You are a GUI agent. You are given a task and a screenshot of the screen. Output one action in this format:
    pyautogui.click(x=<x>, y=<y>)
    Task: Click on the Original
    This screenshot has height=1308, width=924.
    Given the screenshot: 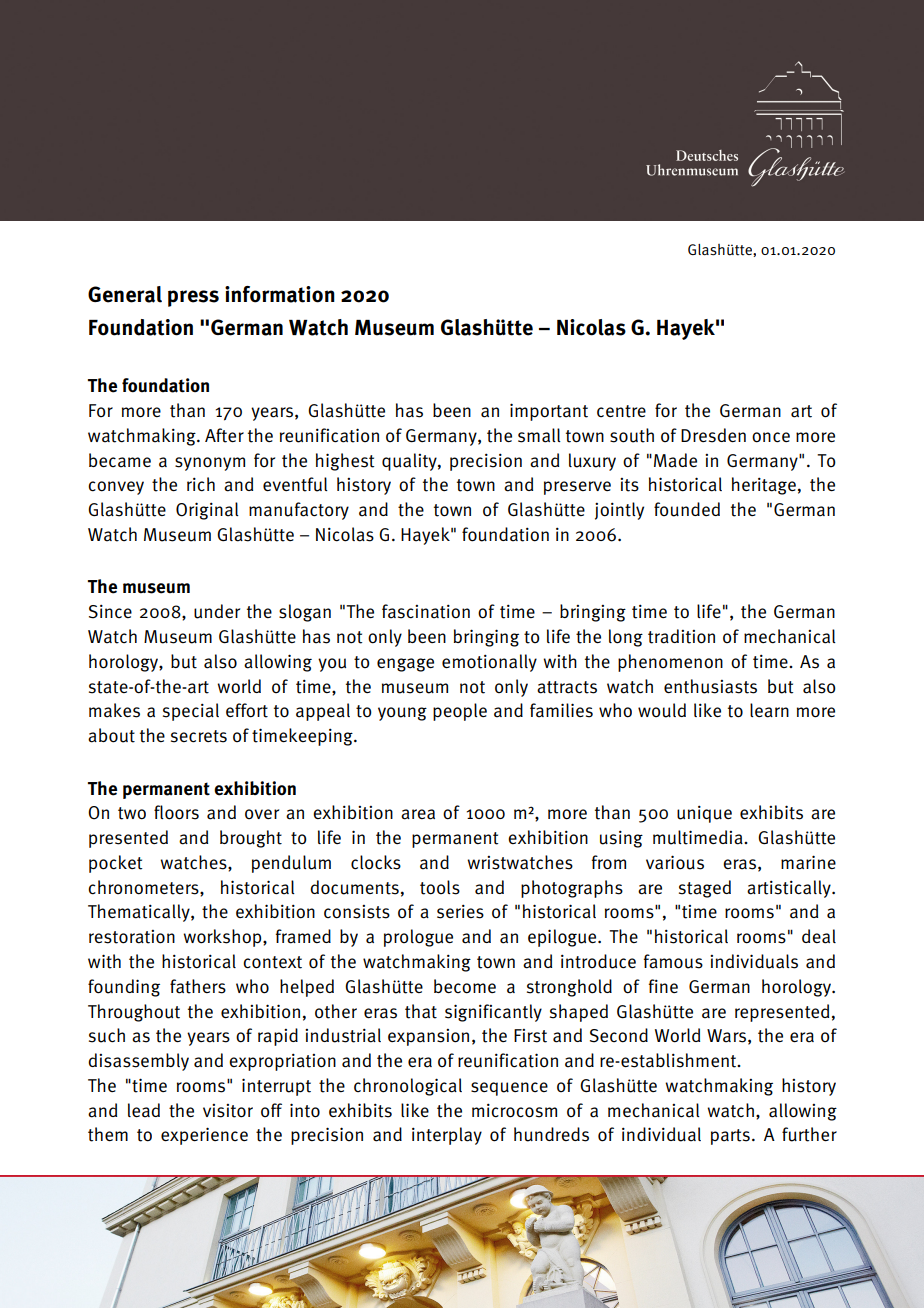 What is the action you would take?
    pyautogui.click(x=207, y=511)
